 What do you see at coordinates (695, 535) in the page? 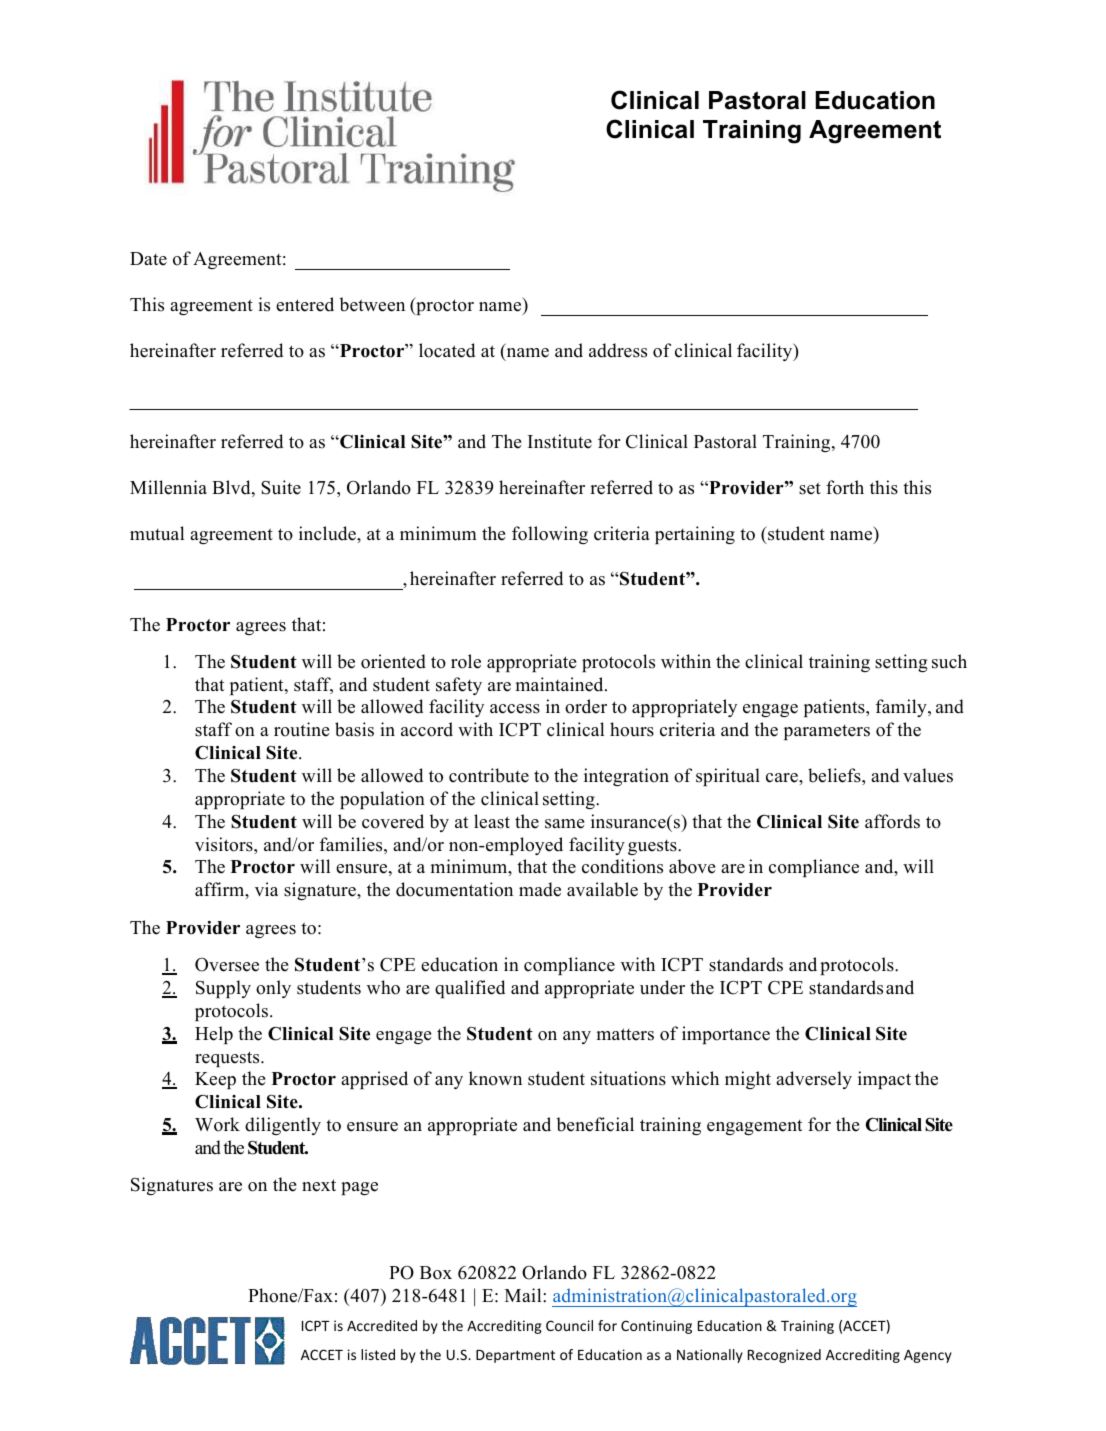
I see `pertaining` at bounding box center [695, 535].
